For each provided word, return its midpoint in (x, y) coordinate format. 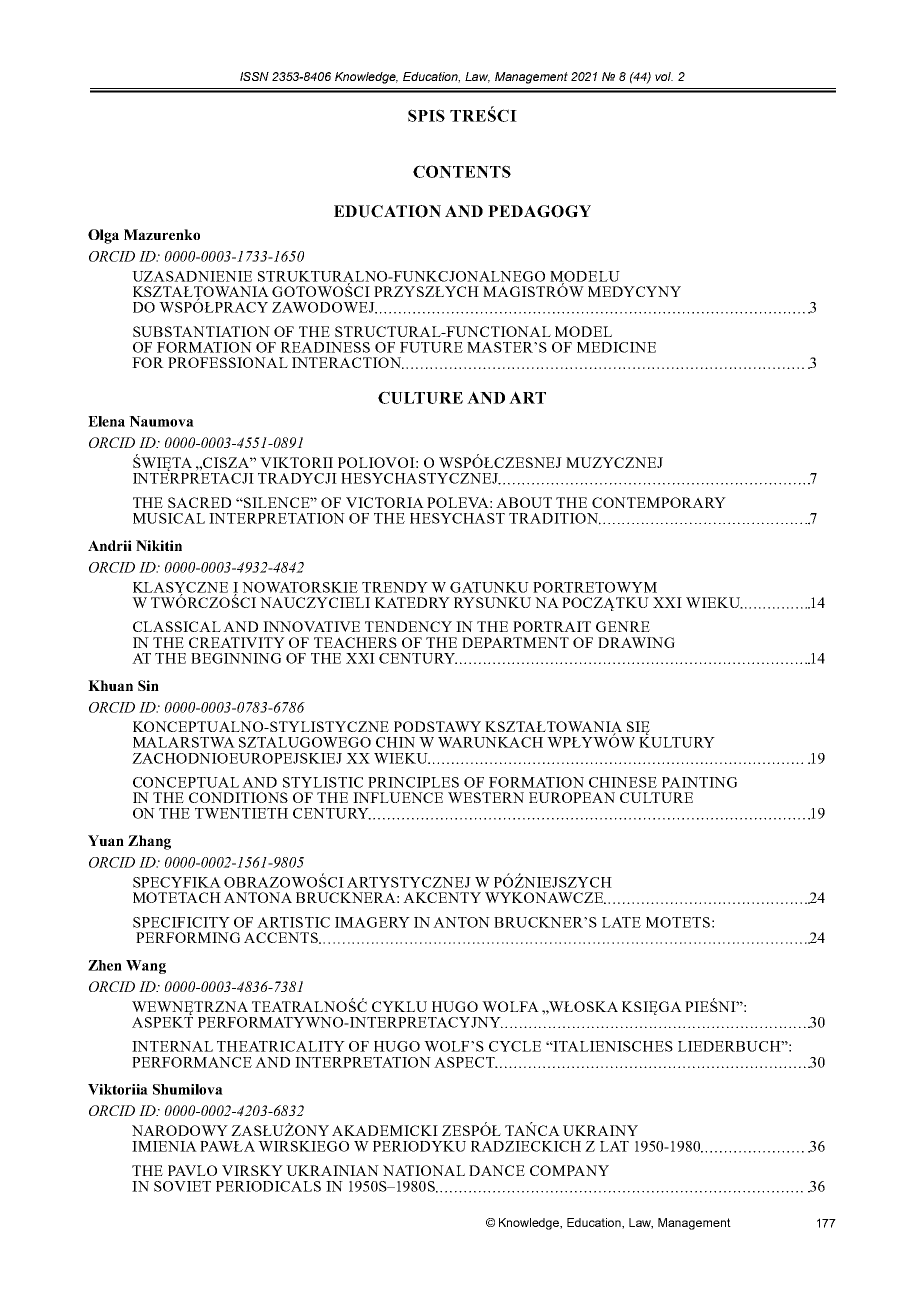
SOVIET (182, 1186)
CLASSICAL (177, 626)
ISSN (254, 76)
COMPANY (569, 1170)
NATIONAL (424, 1170)
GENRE (623, 626)
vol (664, 76)
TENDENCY (408, 626)
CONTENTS (462, 171)
